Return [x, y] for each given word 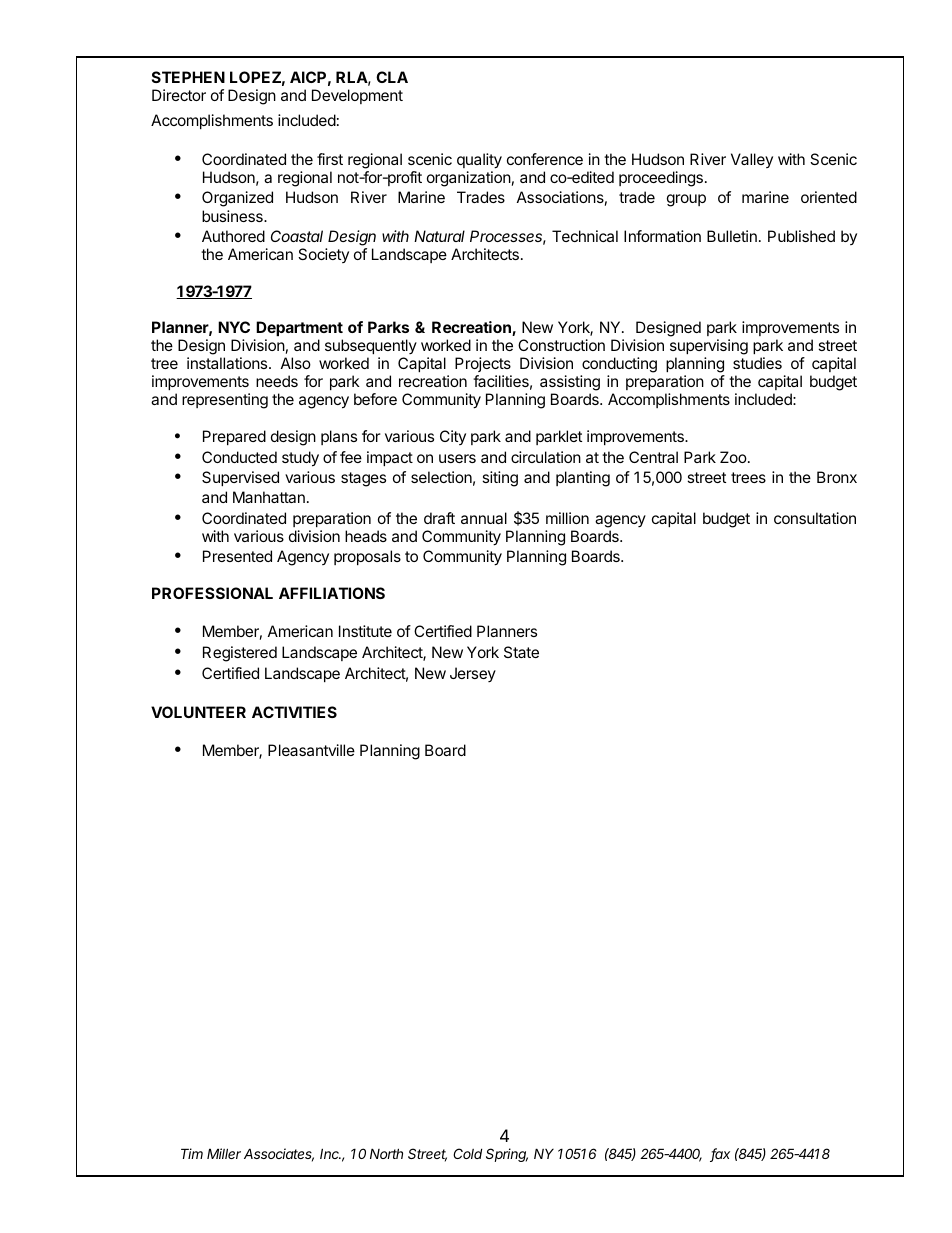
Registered [240, 654]
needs [277, 381]
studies [757, 363]
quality [479, 161]
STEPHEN [188, 77]
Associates [279, 1155]
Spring [507, 1155]
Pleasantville [311, 750]
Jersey [473, 674]
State [521, 652]
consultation [815, 518]
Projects [483, 364]
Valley [752, 160]
